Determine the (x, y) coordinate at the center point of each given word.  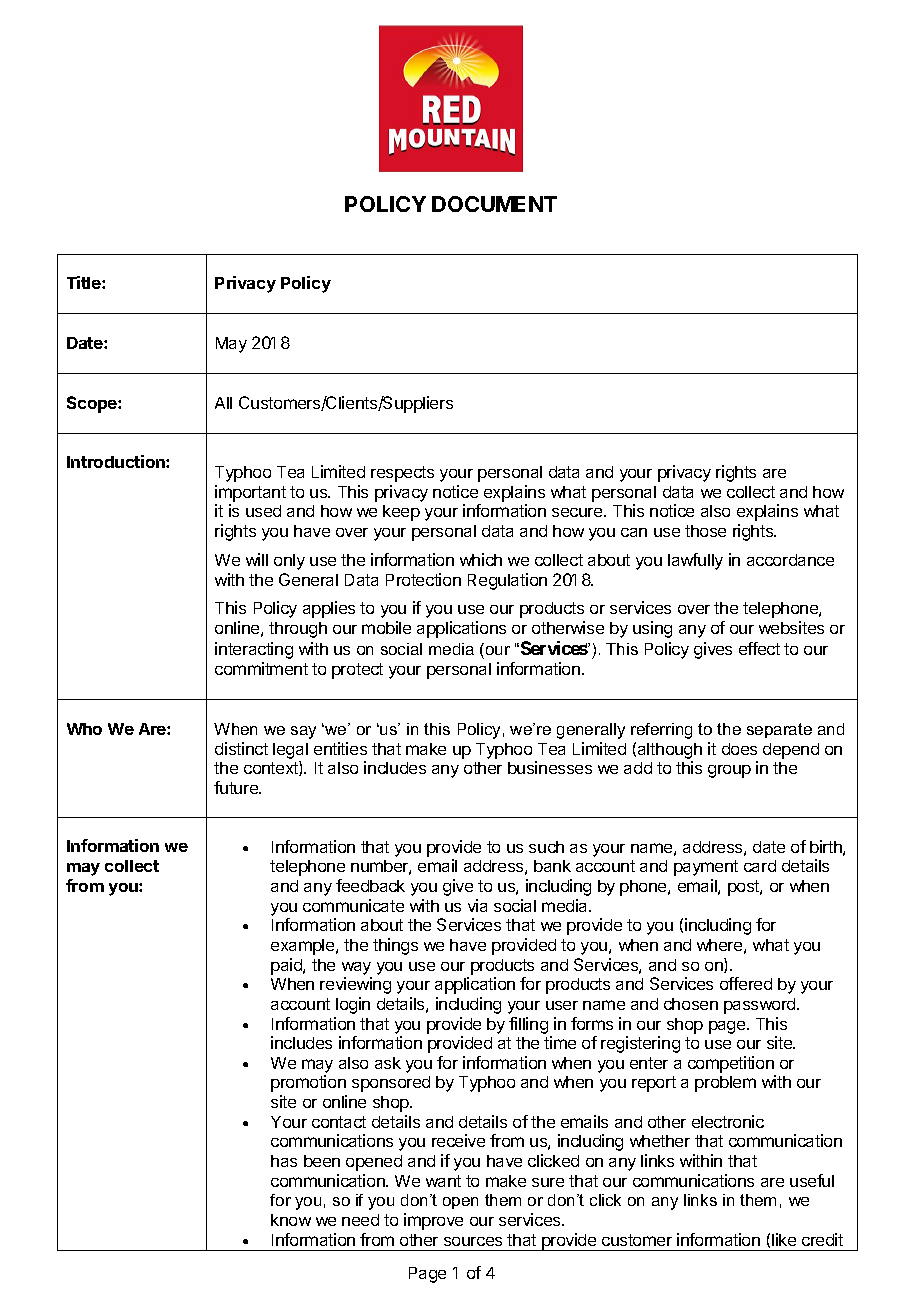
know (291, 1220)
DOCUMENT (494, 204)
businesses (550, 767)
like (784, 1239)
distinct (241, 748)
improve (433, 1221)
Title (85, 282)
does (739, 749)
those (705, 531)
